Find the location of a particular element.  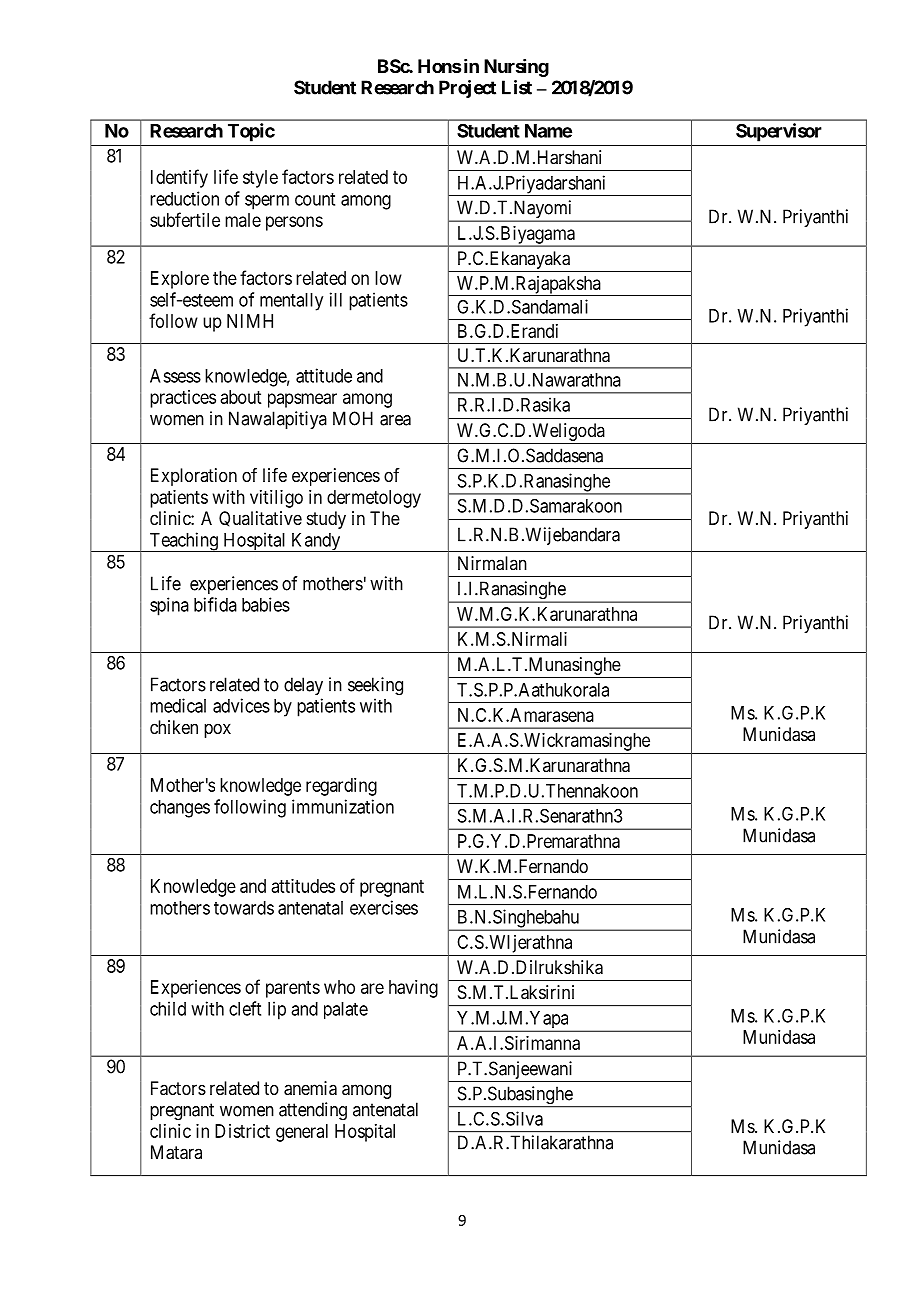

District is located at coordinates (242, 1131).
